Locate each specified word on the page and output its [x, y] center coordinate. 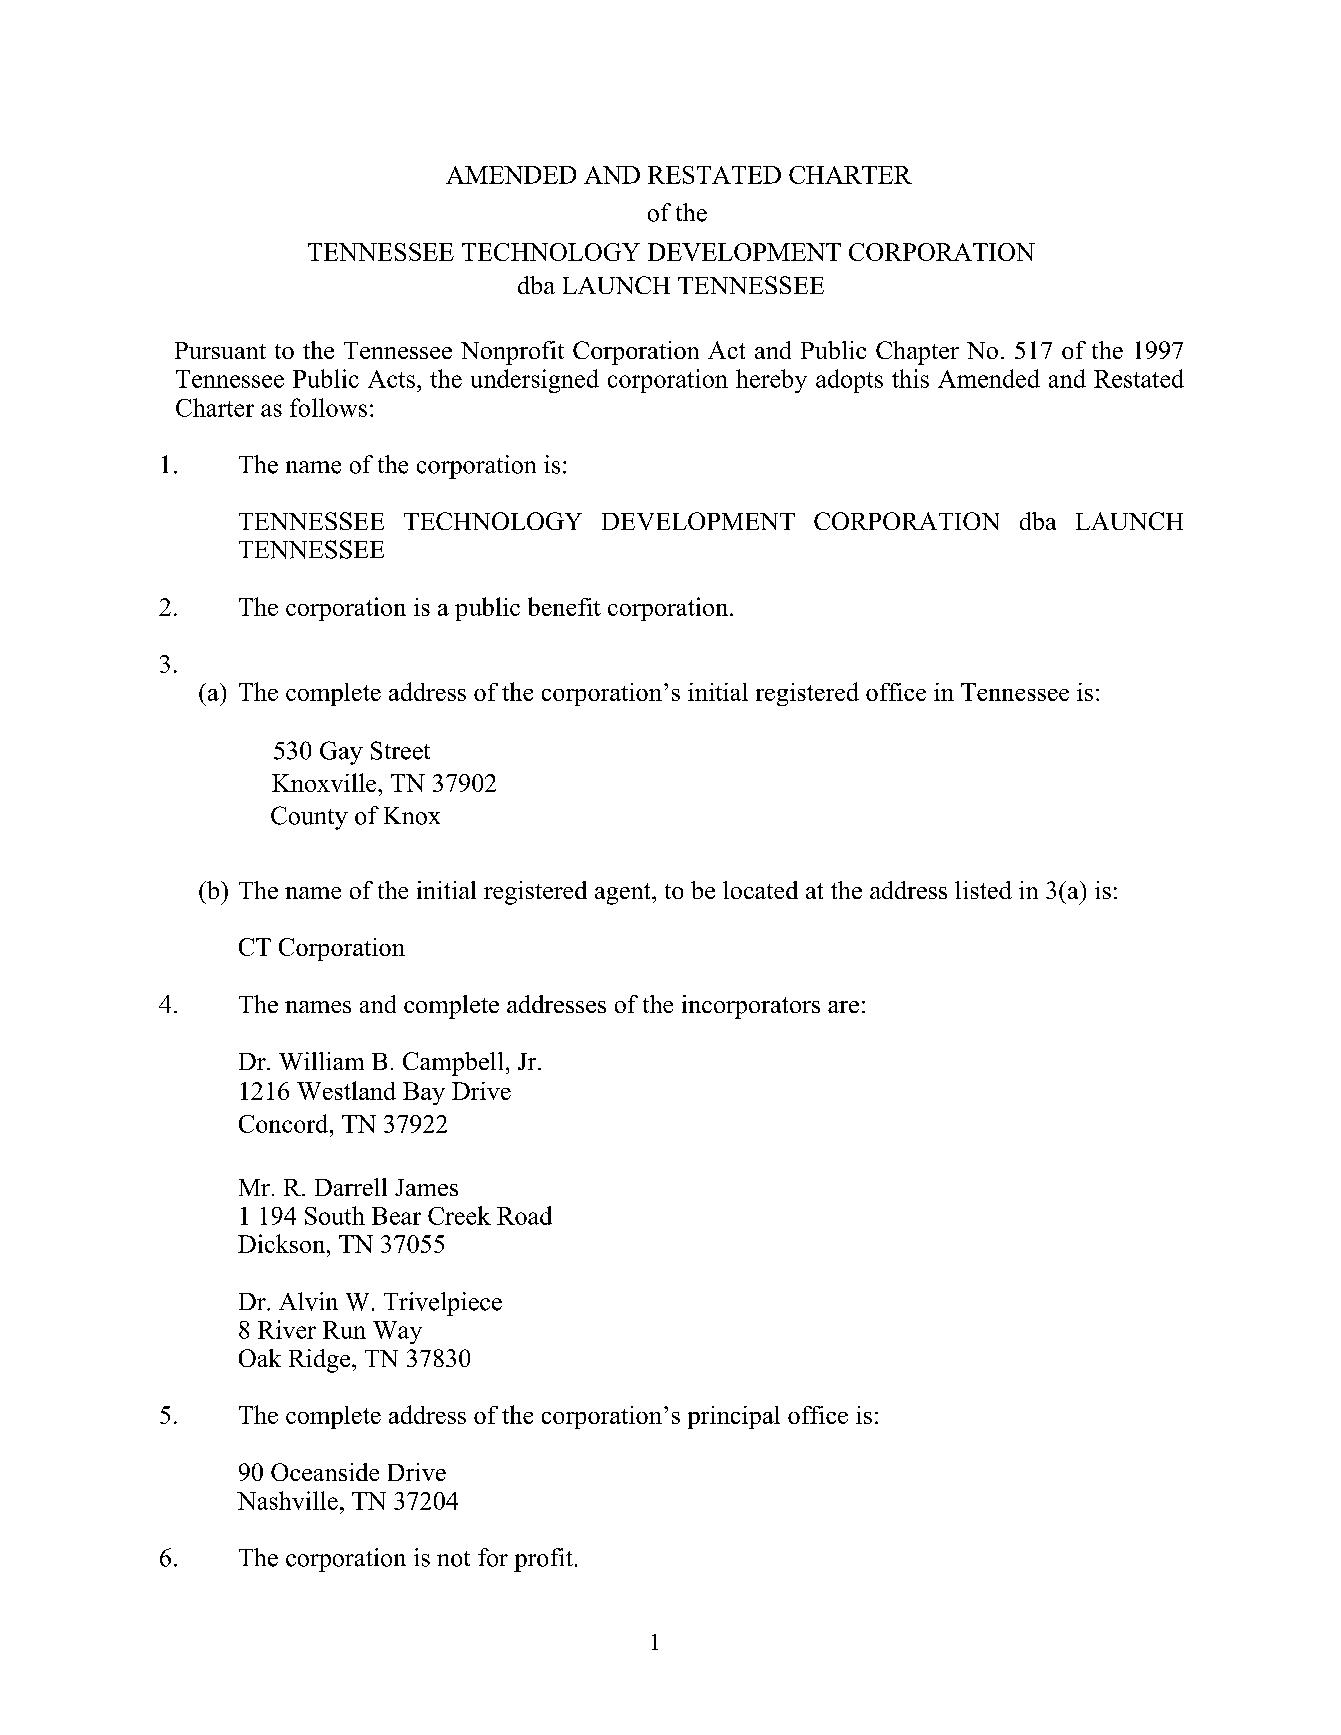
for [493, 1557]
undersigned [535, 381]
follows [328, 407]
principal [734, 1417]
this [910, 378]
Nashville [287, 1500]
